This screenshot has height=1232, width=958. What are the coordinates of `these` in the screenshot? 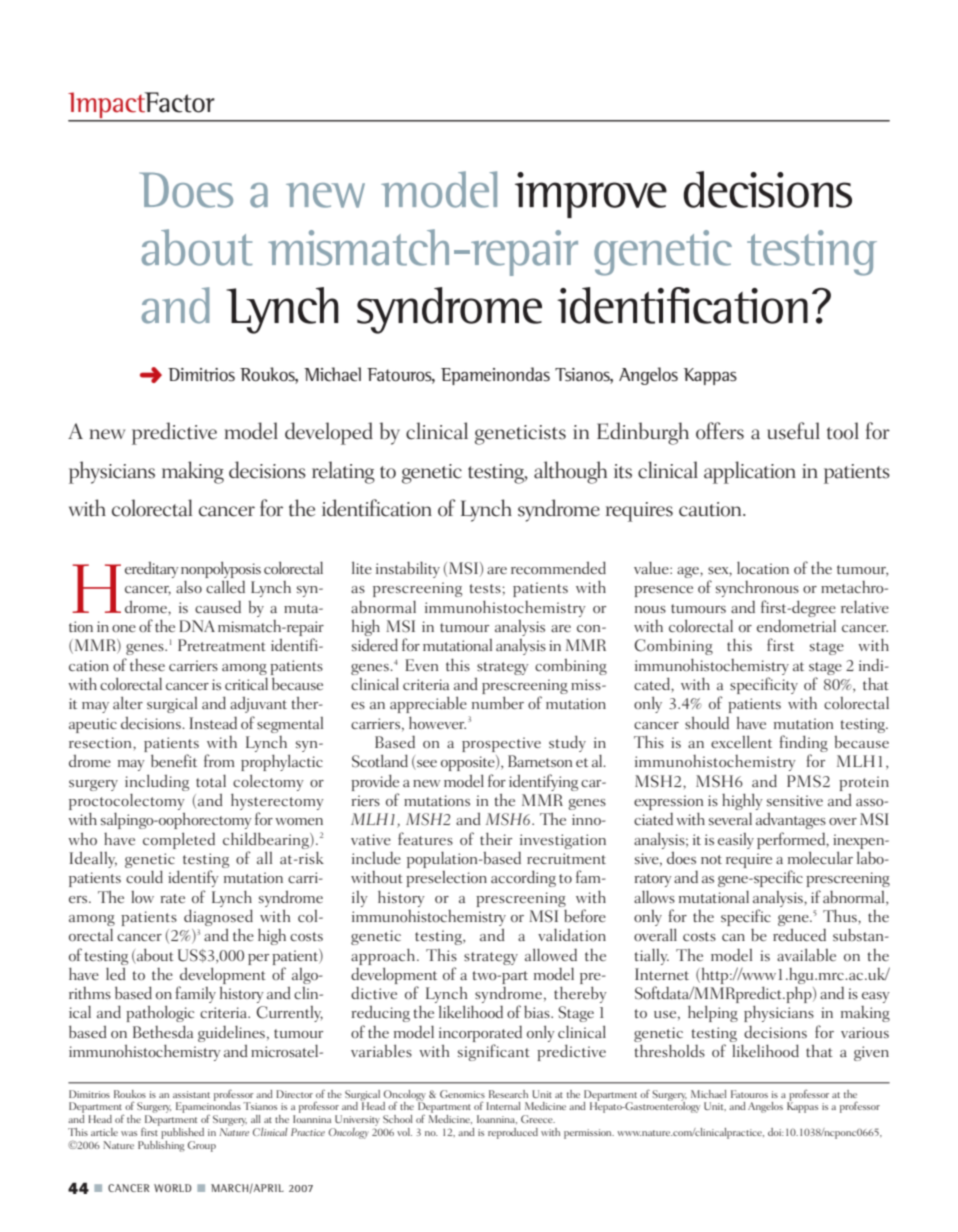 It's located at (147, 665).
